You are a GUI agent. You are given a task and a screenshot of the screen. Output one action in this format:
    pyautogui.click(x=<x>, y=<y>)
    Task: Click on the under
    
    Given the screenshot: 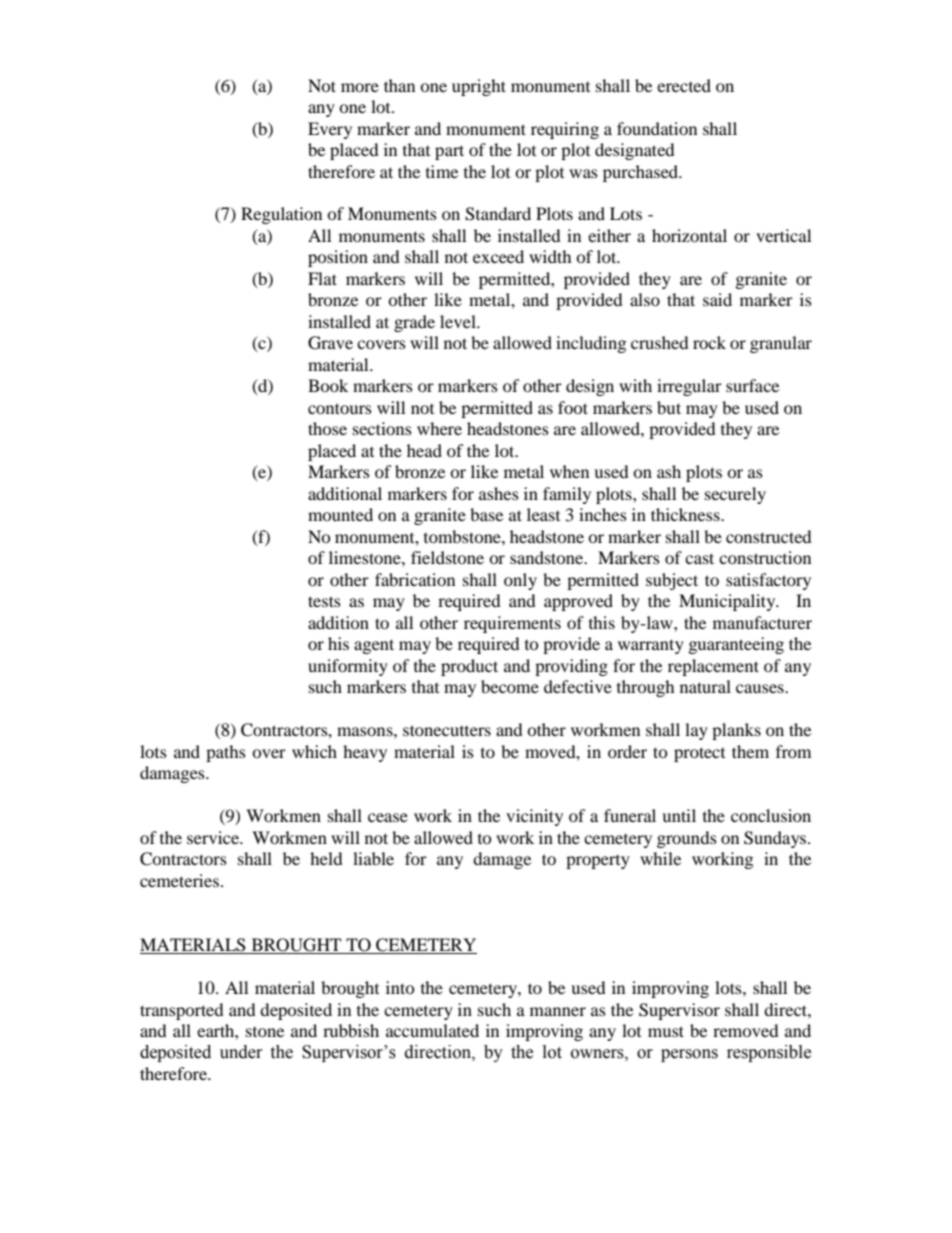 What is the action you would take?
    pyautogui.click(x=241, y=1052)
